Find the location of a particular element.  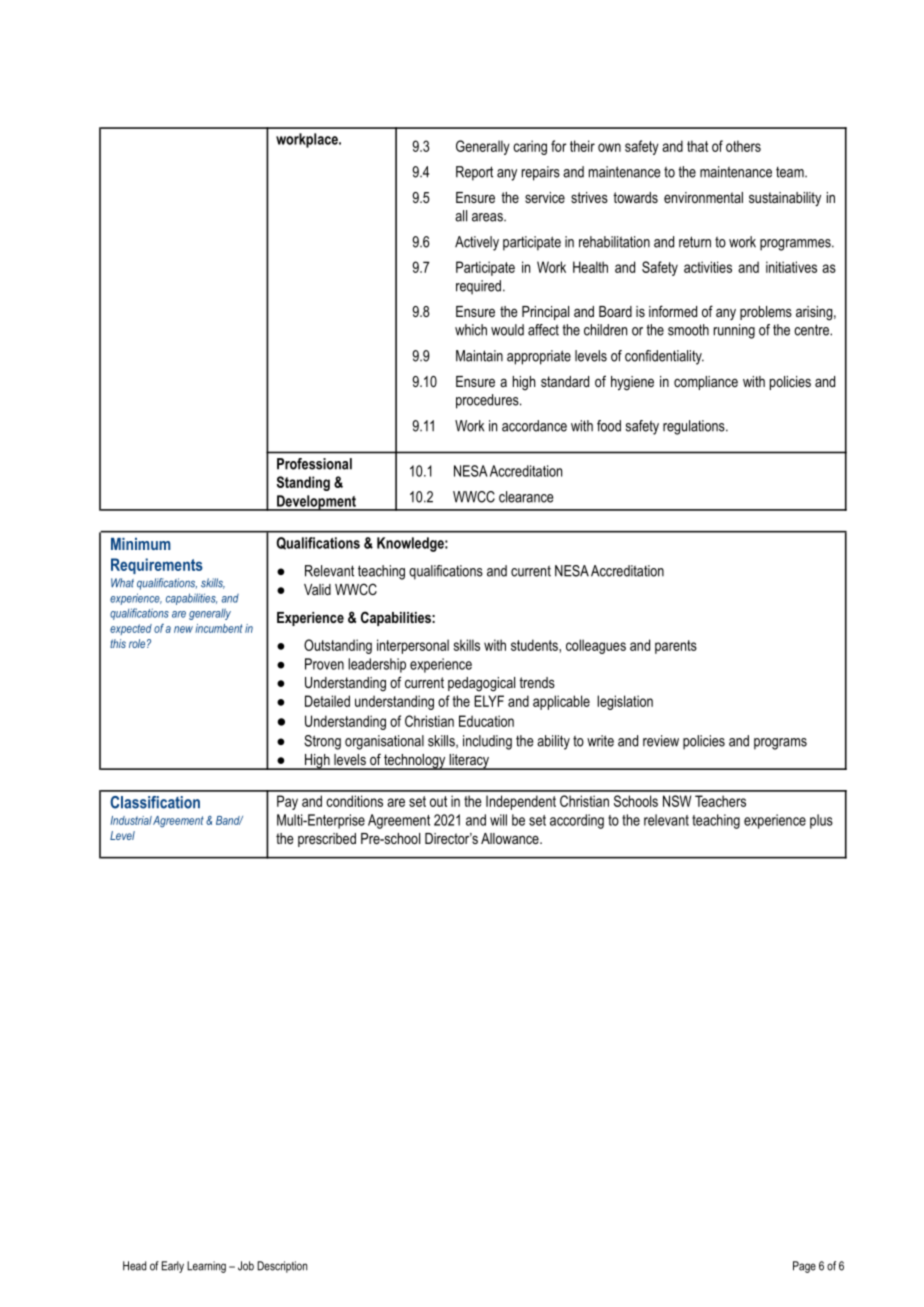

Page is located at coordinates (804, 1267).
